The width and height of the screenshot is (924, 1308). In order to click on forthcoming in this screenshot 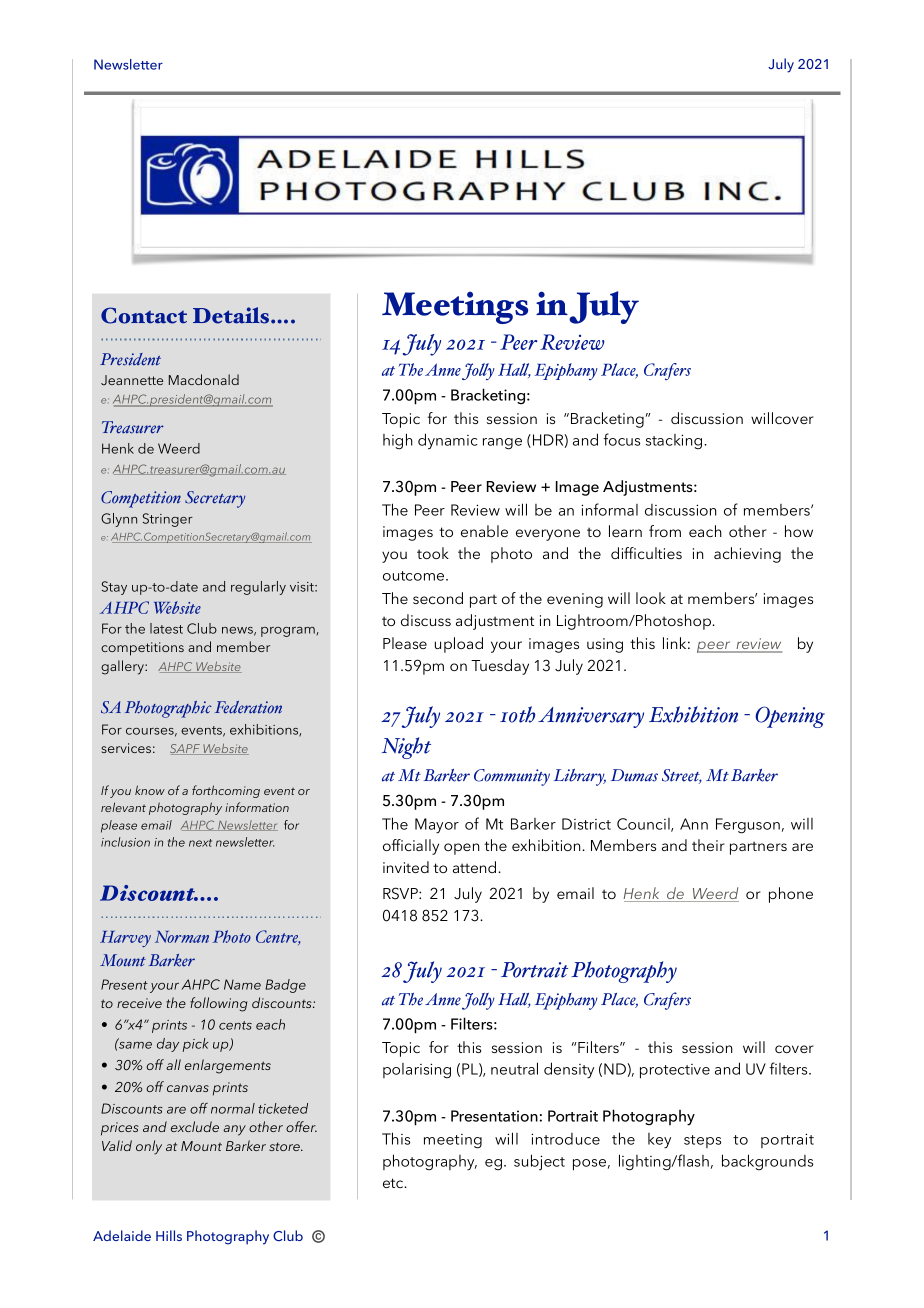, I will do `click(226, 791)`.
